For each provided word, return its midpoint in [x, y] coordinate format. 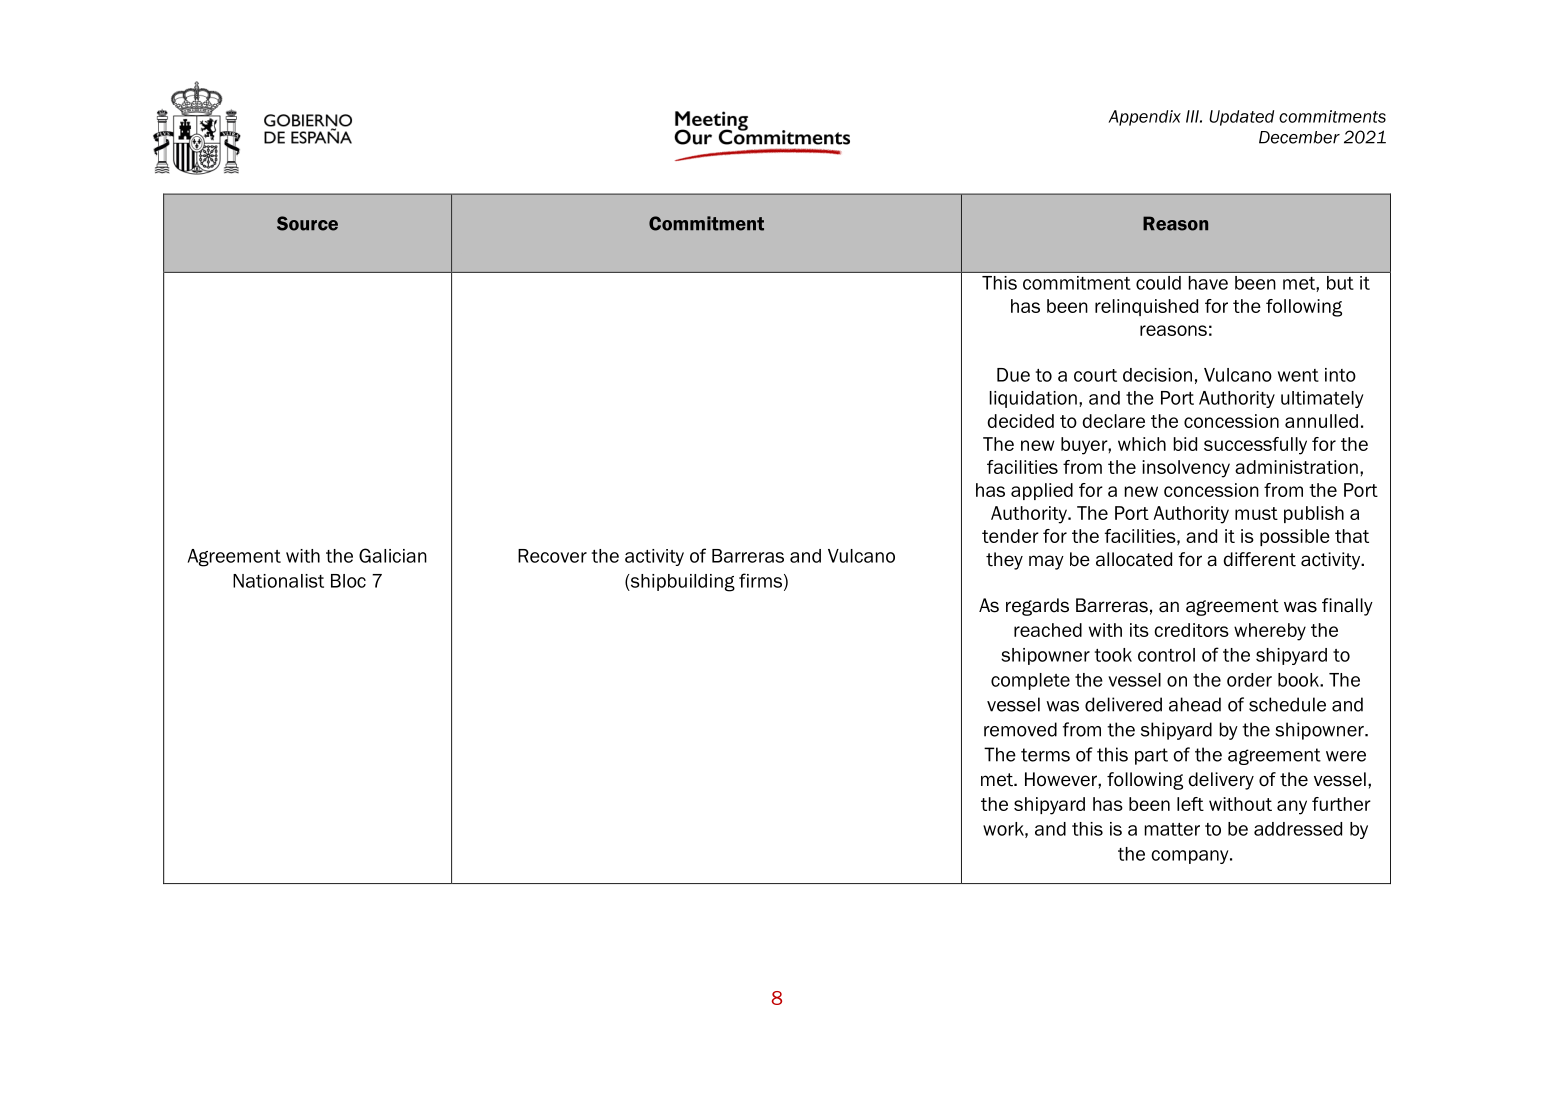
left [1190, 804]
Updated [1241, 118]
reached [1048, 630]
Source [307, 223]
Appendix [1144, 118]
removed [1020, 729]
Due [1013, 375]
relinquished [1146, 307]
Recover [552, 556]
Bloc [348, 581]
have [1208, 283]
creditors [1191, 630]
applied [1042, 491]
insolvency [1186, 469]
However [1062, 779]
